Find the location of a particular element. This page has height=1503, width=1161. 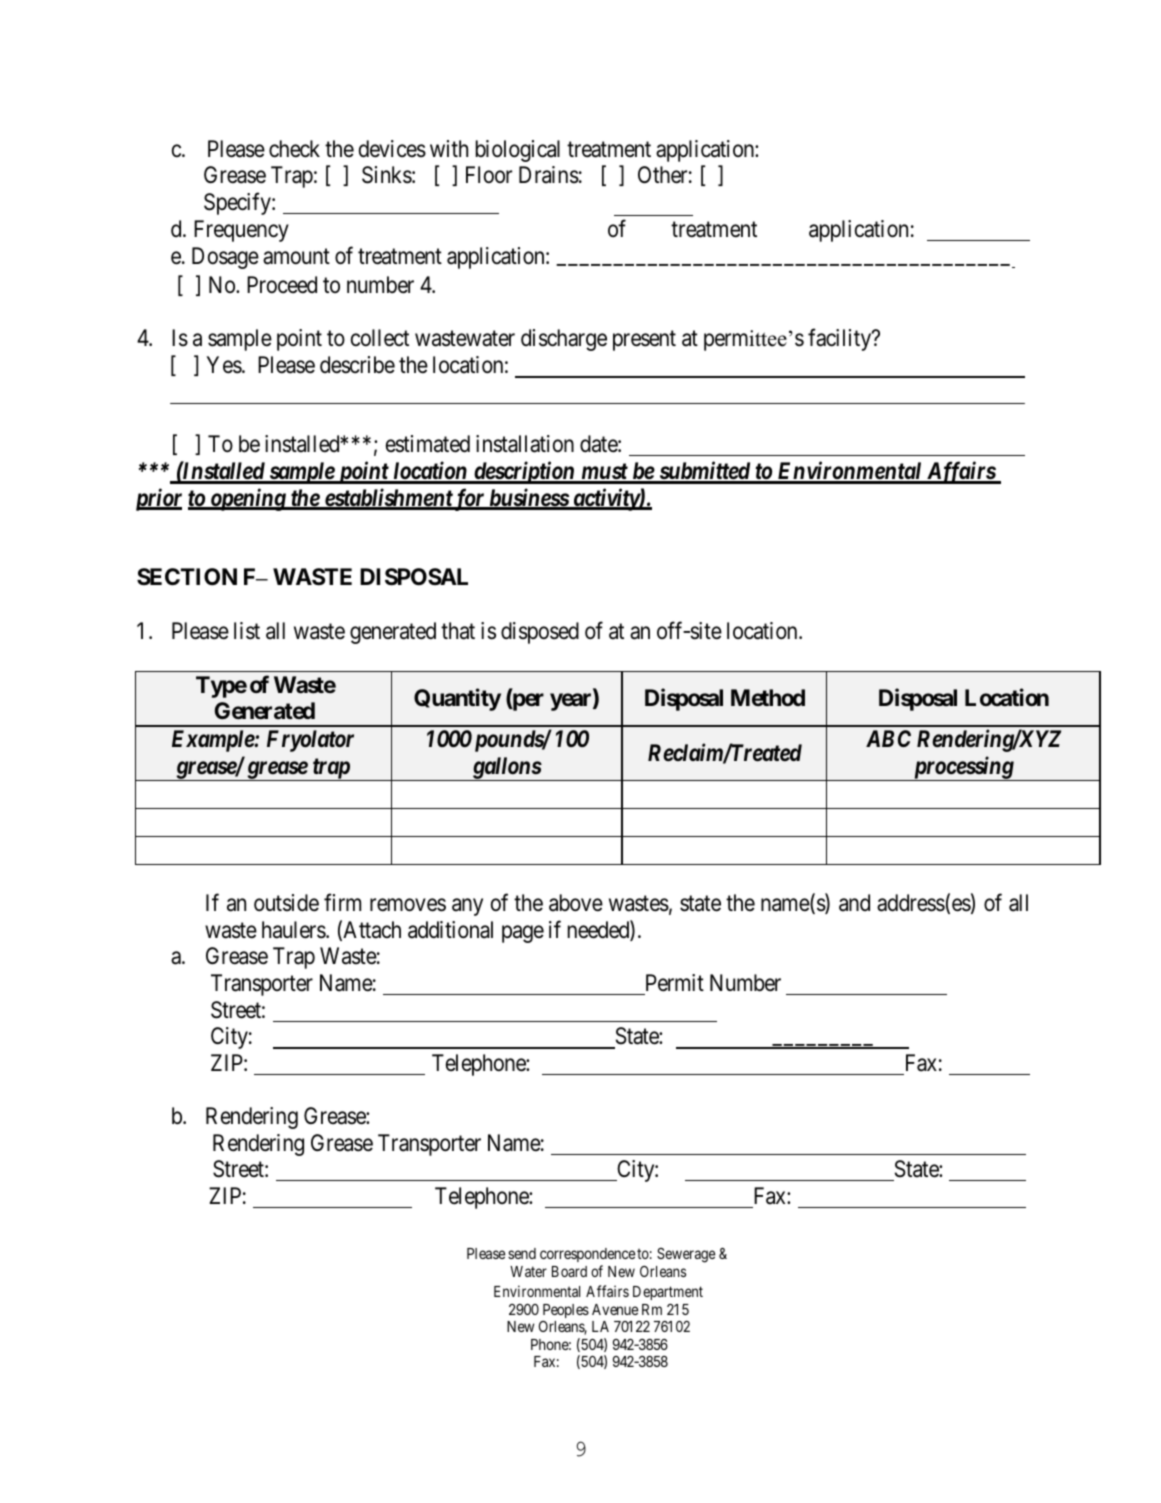

above is located at coordinates (576, 903).
